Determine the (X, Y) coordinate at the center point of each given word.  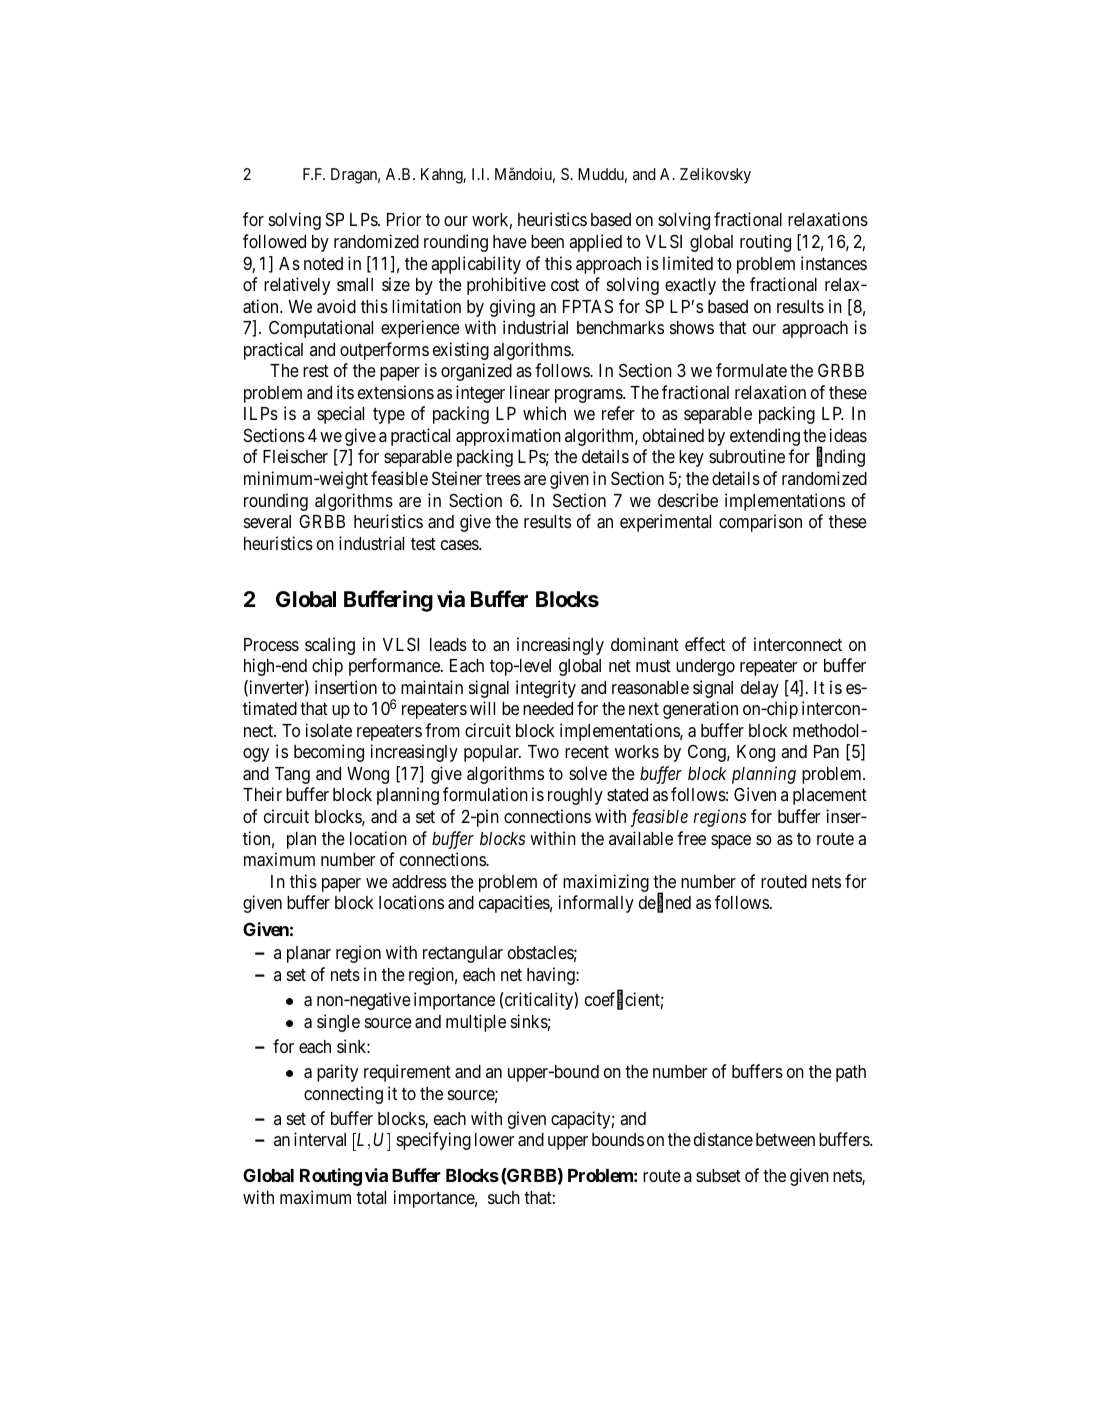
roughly (575, 796)
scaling (330, 646)
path (851, 1073)
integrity (546, 689)
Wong (368, 775)
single (338, 1023)
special (340, 415)
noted (323, 263)
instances (834, 263)
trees (503, 479)
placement (830, 796)
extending (765, 437)
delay (760, 689)
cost (565, 285)
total (371, 1197)
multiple (476, 1023)
